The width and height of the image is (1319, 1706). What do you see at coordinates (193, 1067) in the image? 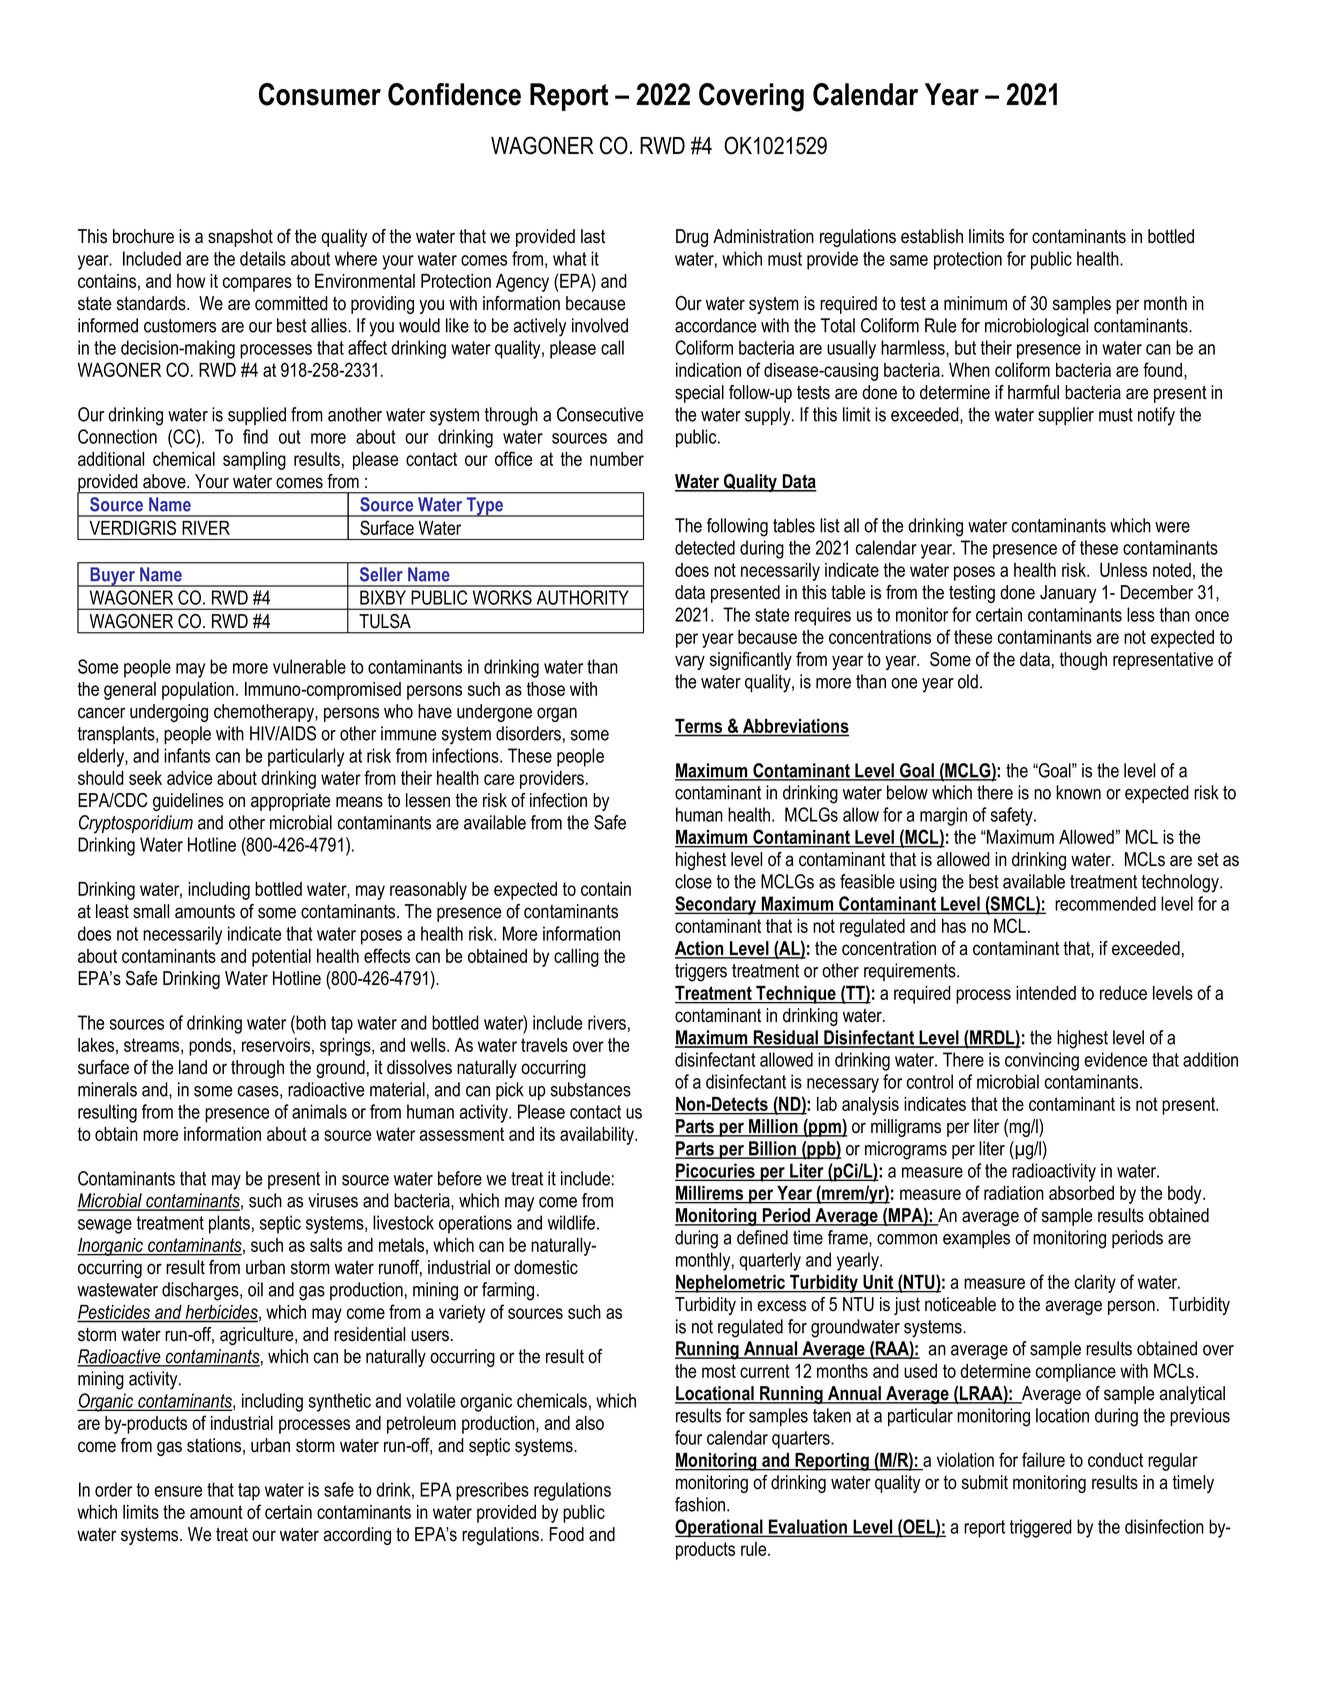
I see `land` at bounding box center [193, 1067].
